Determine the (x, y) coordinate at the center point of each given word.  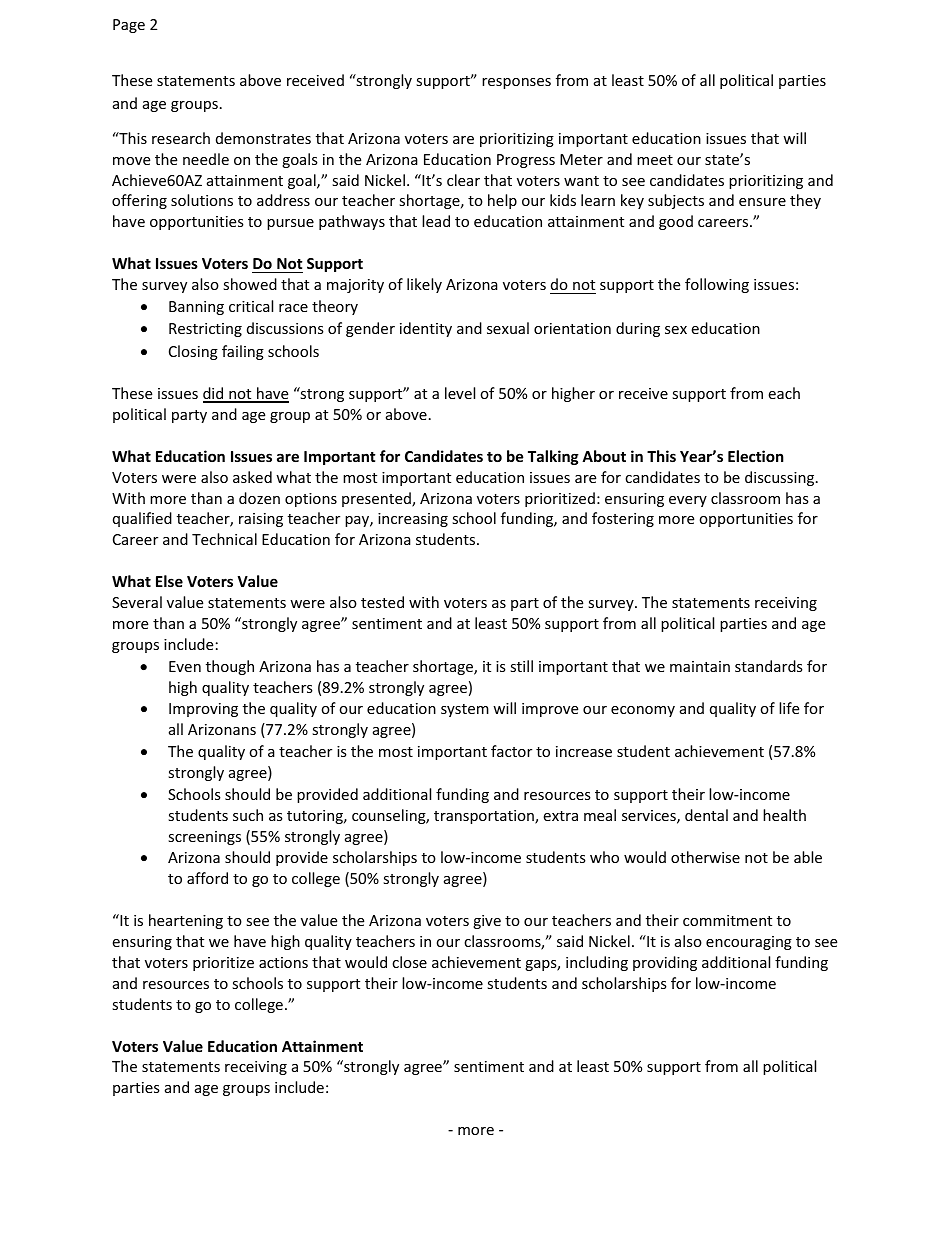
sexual (508, 328)
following (717, 285)
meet (655, 160)
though (230, 667)
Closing (193, 352)
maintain (700, 666)
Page (129, 26)
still (521, 666)
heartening (186, 921)
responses (516, 83)
